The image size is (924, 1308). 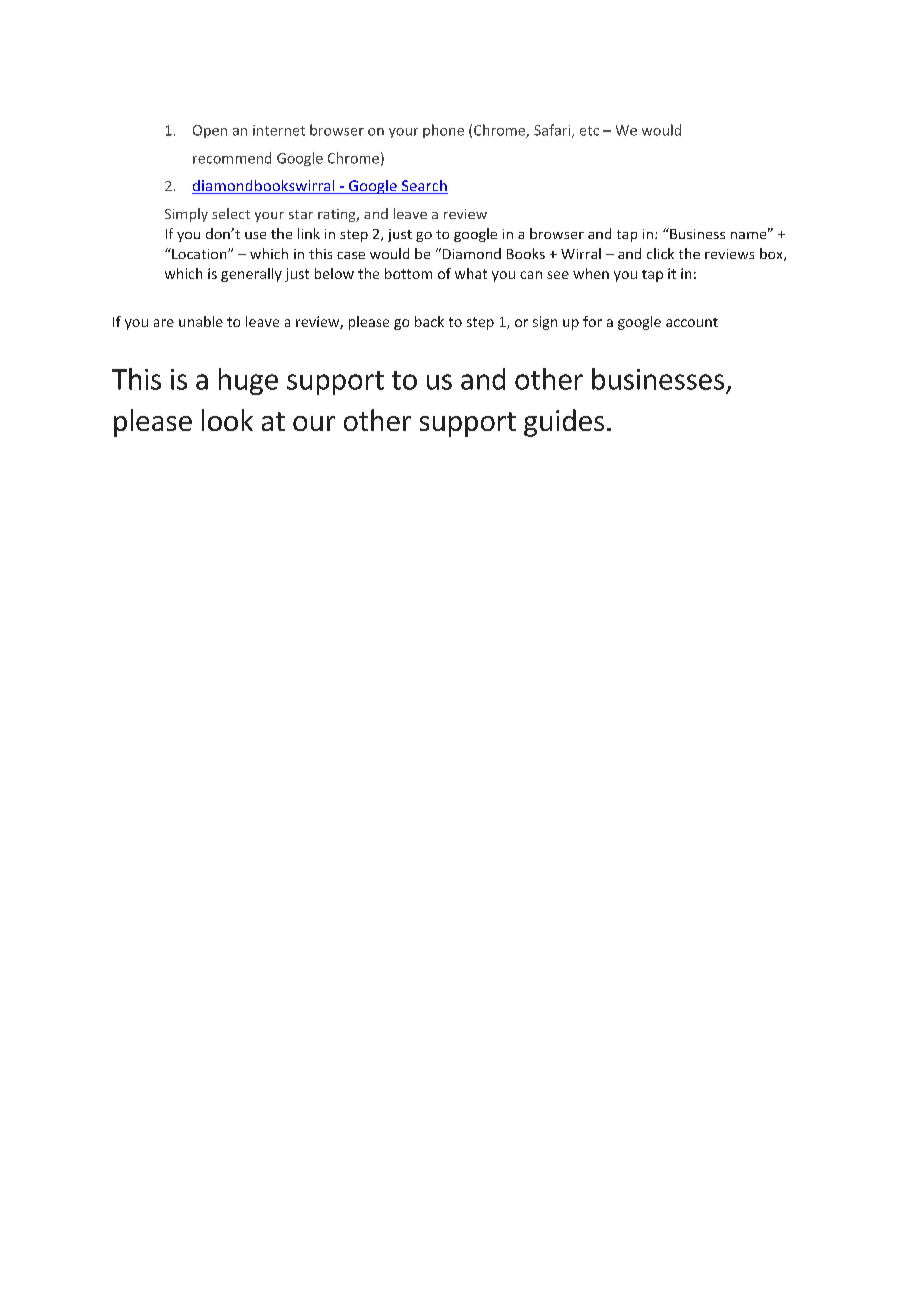 What do you see at coordinates (227, 420) in the screenshot?
I see `look` at bounding box center [227, 420].
